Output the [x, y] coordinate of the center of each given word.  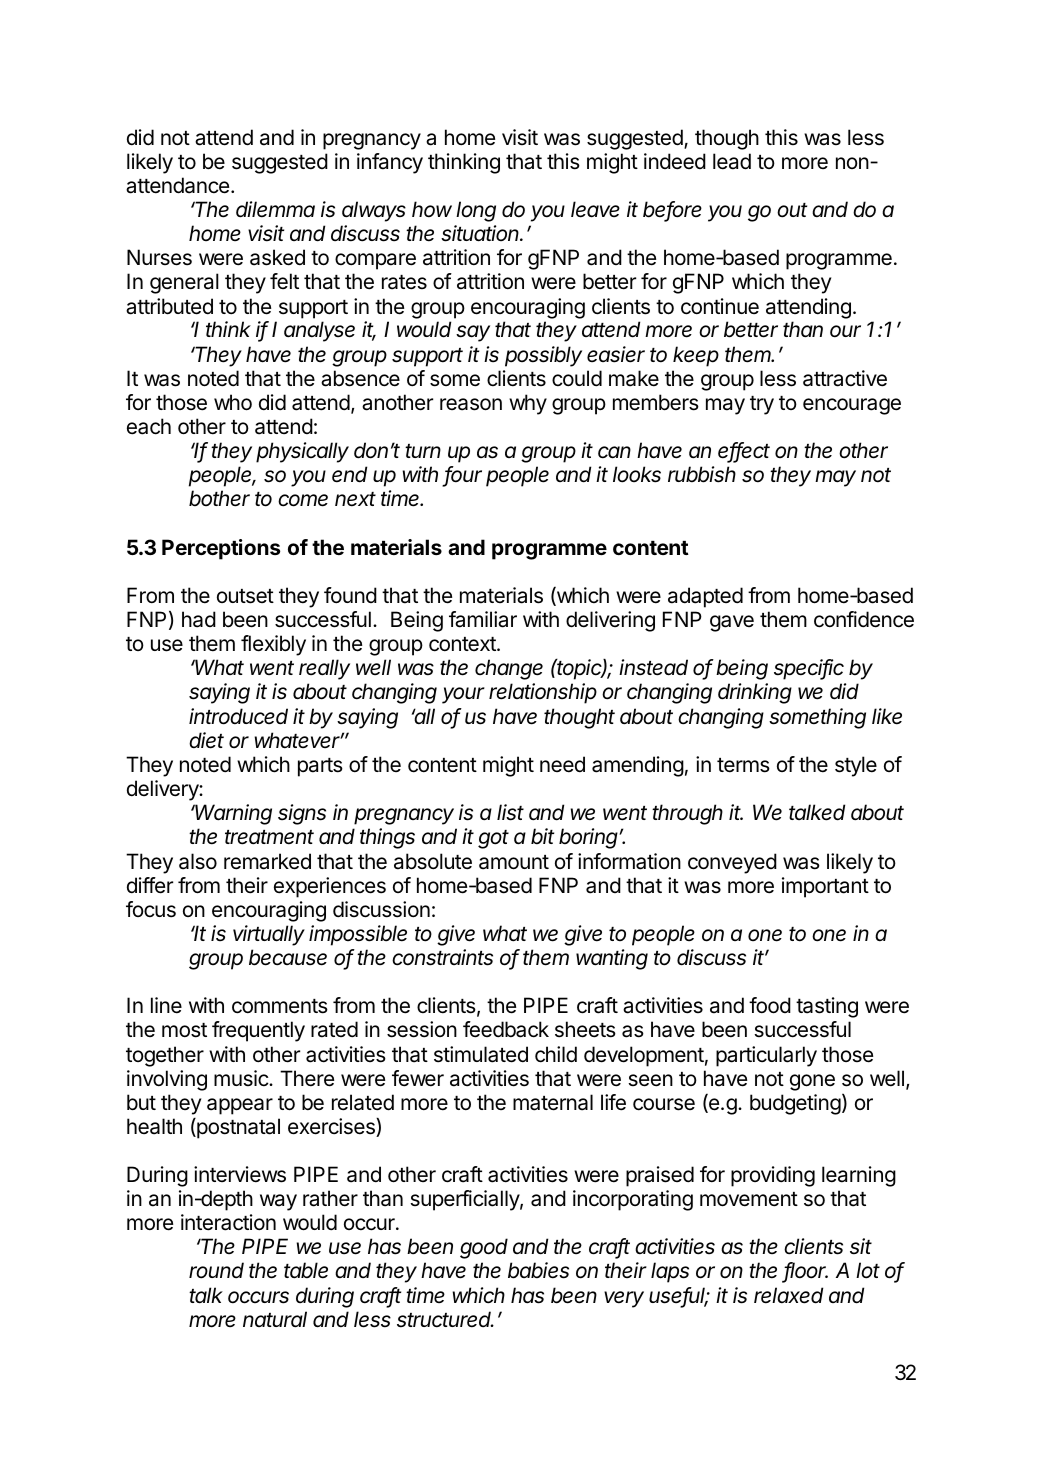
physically [302, 452]
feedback [506, 1029]
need [562, 764]
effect [744, 451]
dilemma [275, 209]
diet [206, 740]
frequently [258, 1031]
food [770, 1005]
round [216, 1270]
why [528, 404]
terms [743, 765]
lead [732, 161]
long [476, 211]
